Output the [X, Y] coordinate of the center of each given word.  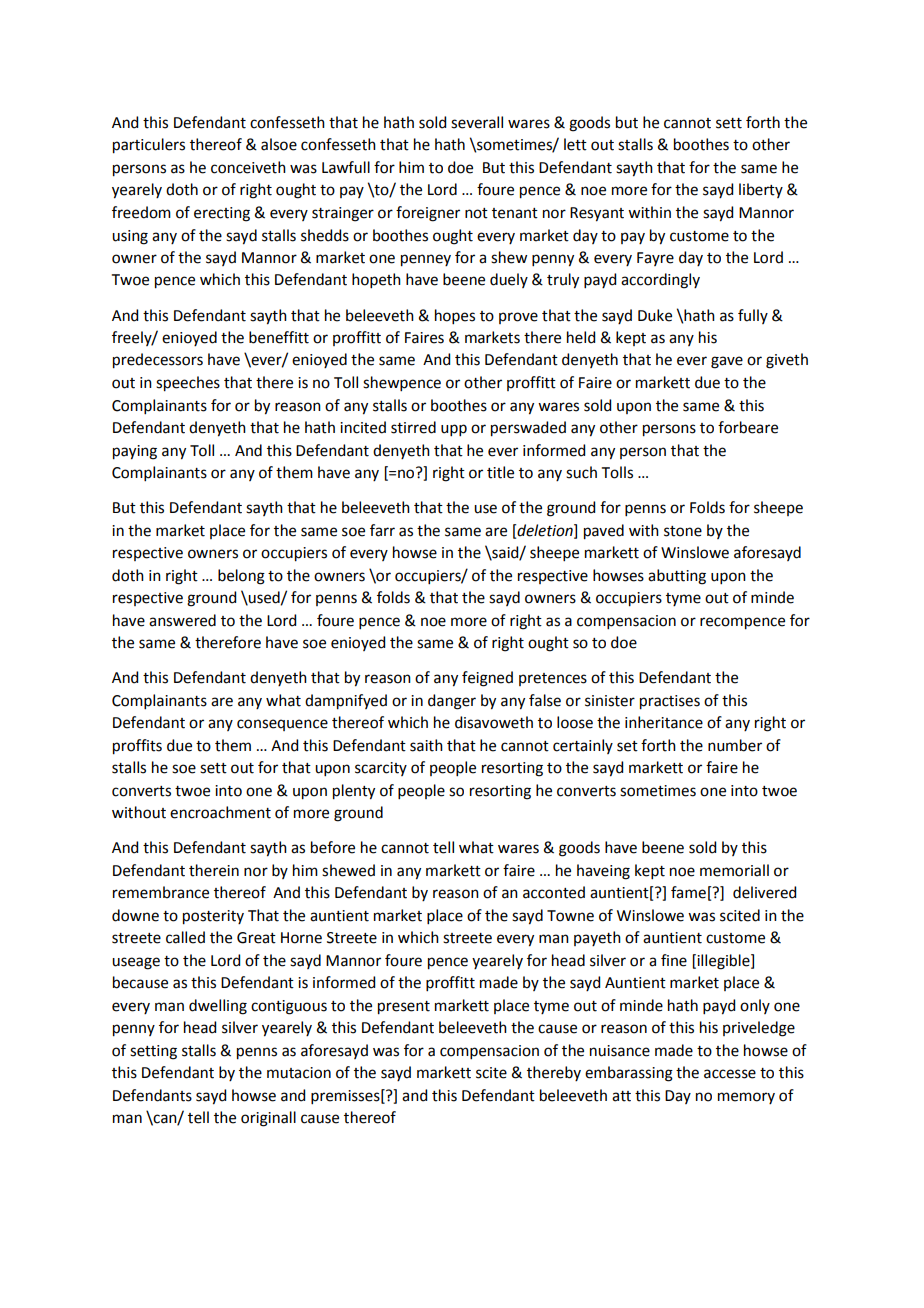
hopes [455, 316]
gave [727, 362]
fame [688, 892]
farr [382, 530]
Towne [570, 916]
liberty [761, 190]
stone [683, 531]
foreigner [428, 214]
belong [241, 577]
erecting [222, 214]
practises [670, 702]
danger [452, 702]
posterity [213, 917]
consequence [282, 725]
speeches [188, 384]
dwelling [218, 1007]
